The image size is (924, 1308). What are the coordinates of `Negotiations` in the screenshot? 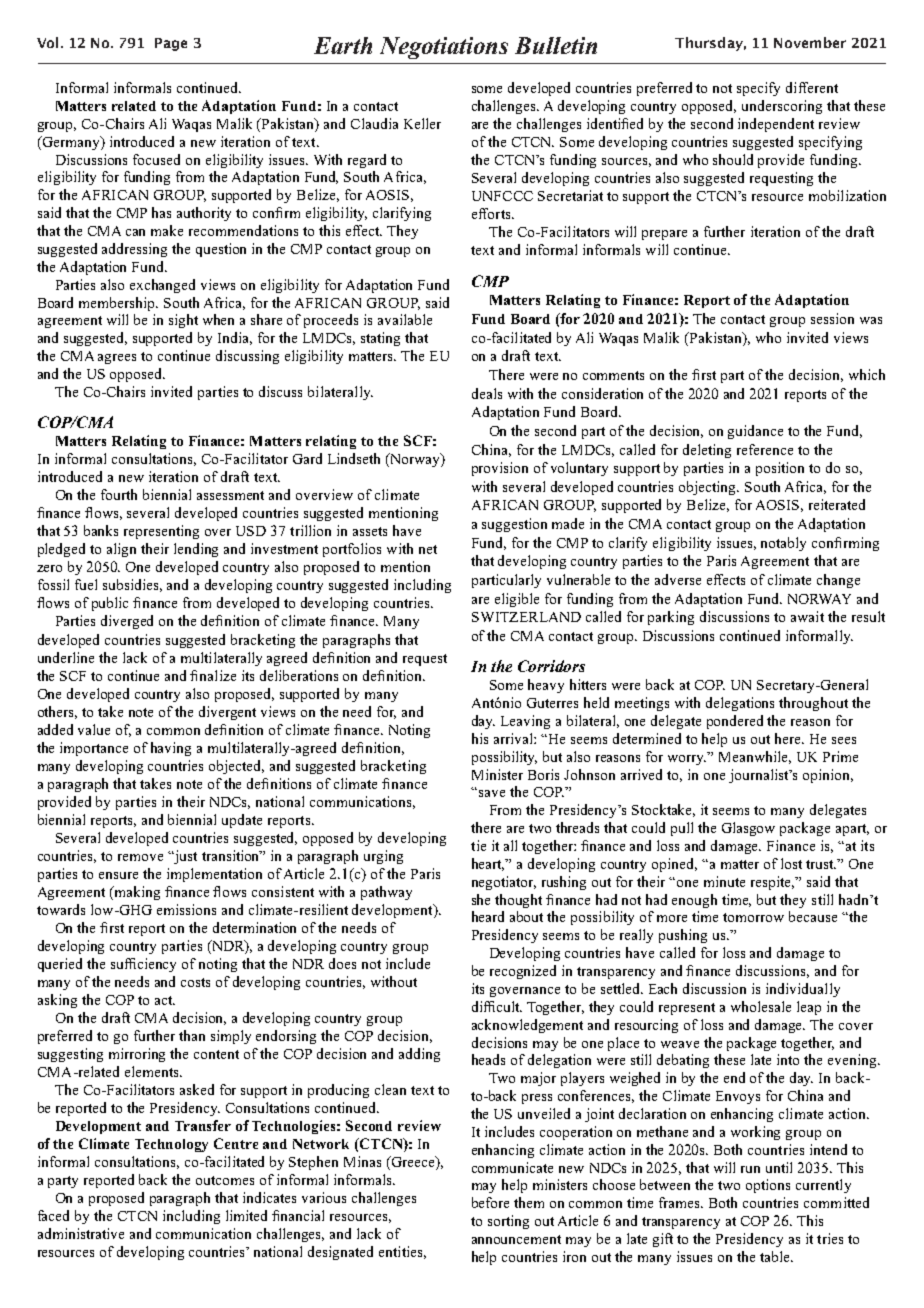 It's located at (444, 48).
